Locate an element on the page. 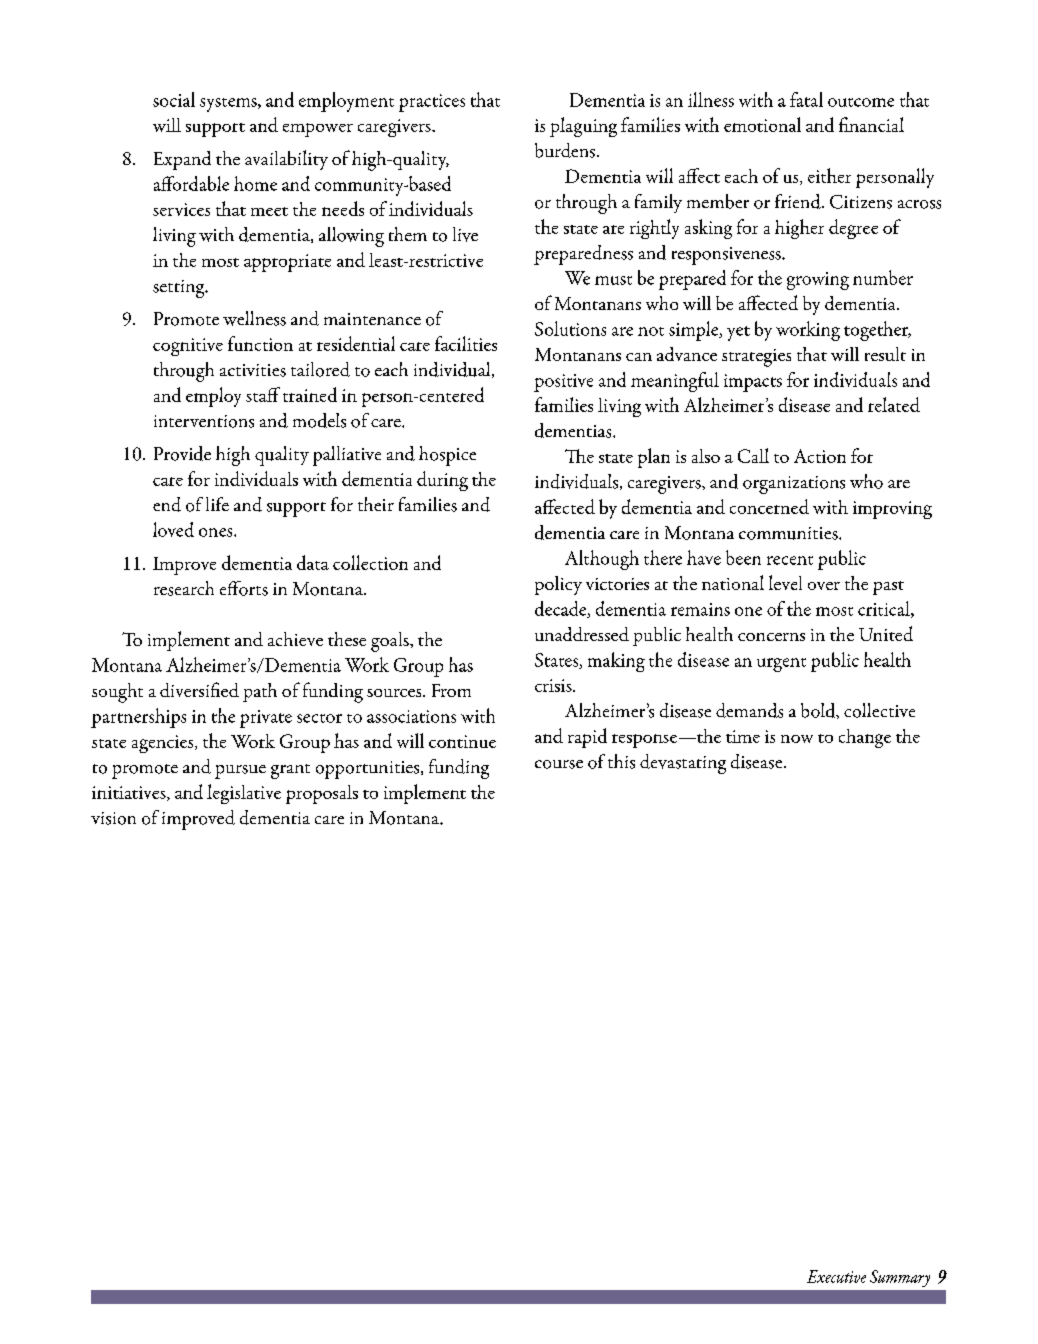  diversified is located at coordinates (199, 689).
